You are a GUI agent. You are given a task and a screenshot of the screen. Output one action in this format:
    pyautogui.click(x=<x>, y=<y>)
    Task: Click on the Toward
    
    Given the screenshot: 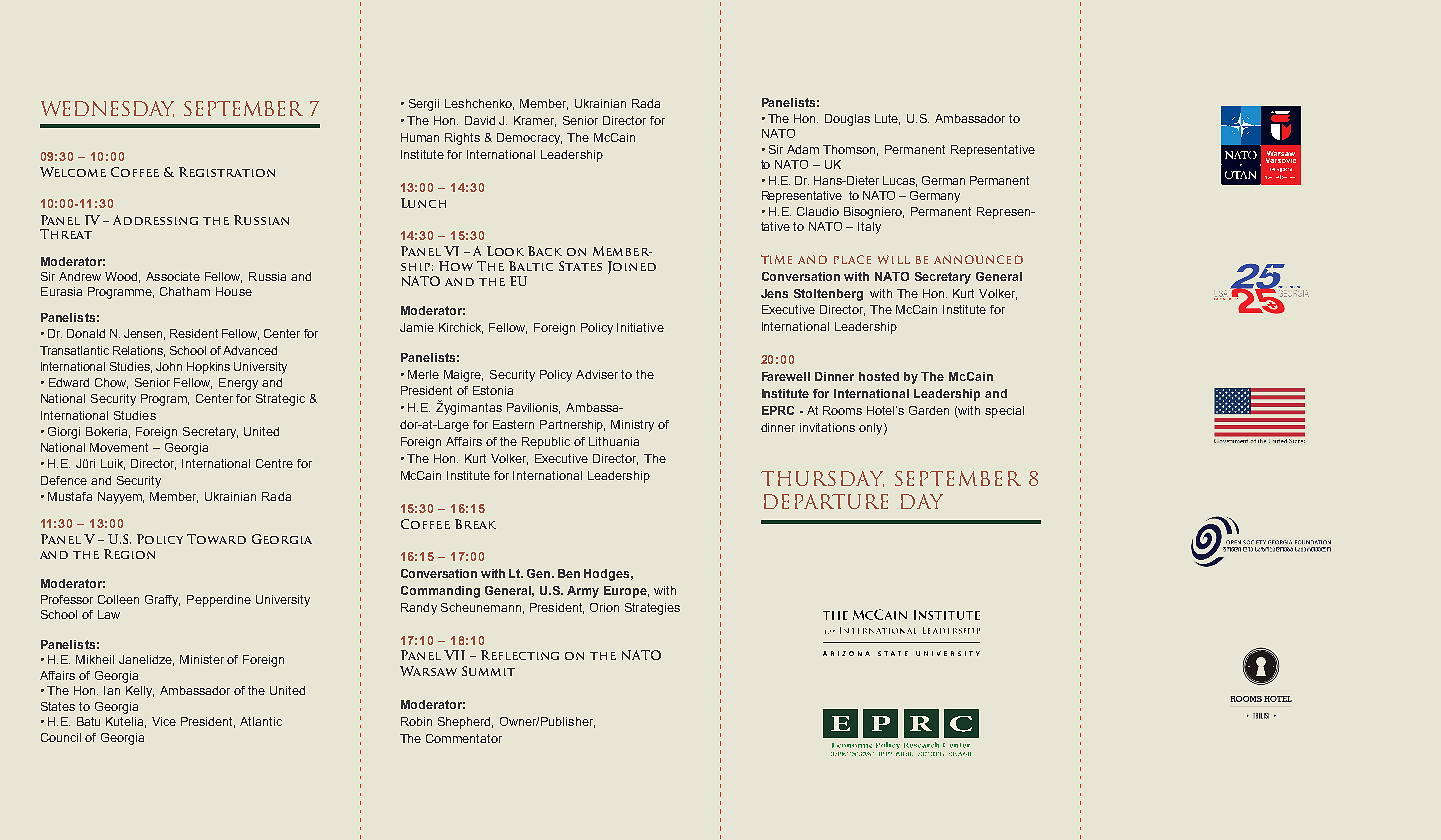 What is the action you would take?
    pyautogui.click(x=216, y=539)
